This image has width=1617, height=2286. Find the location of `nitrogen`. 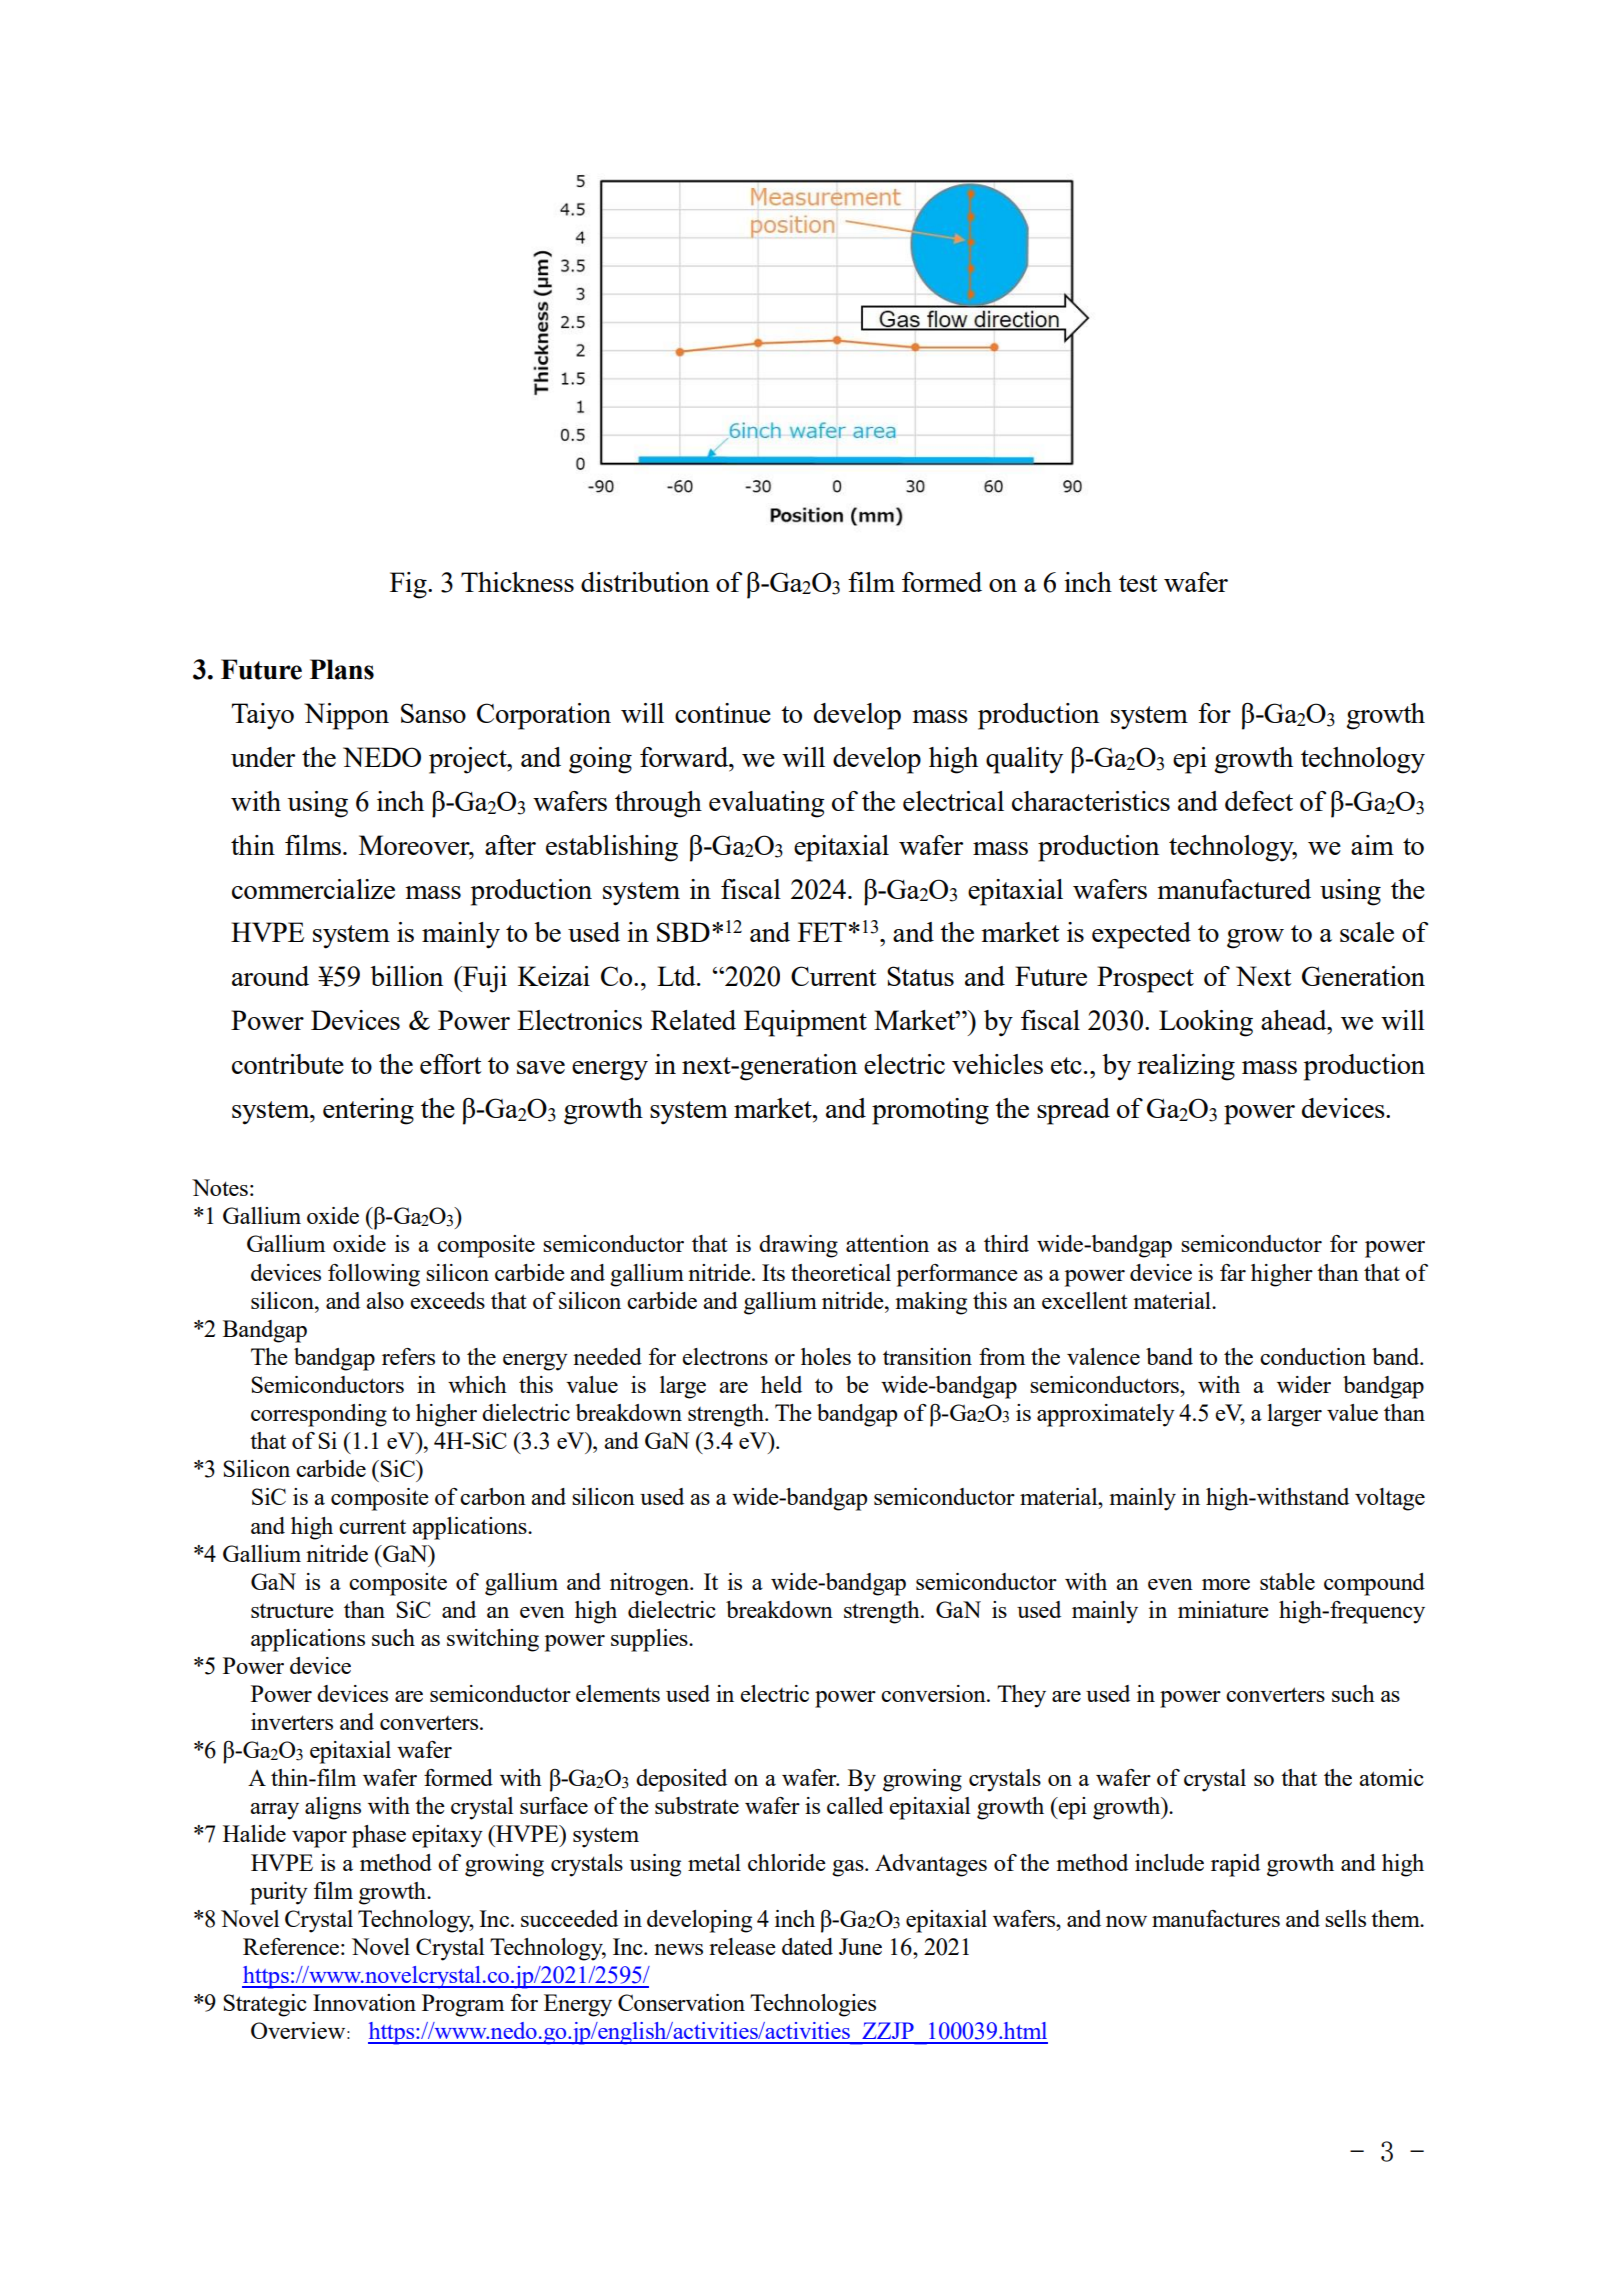

nitrogen is located at coordinates (650, 1584).
